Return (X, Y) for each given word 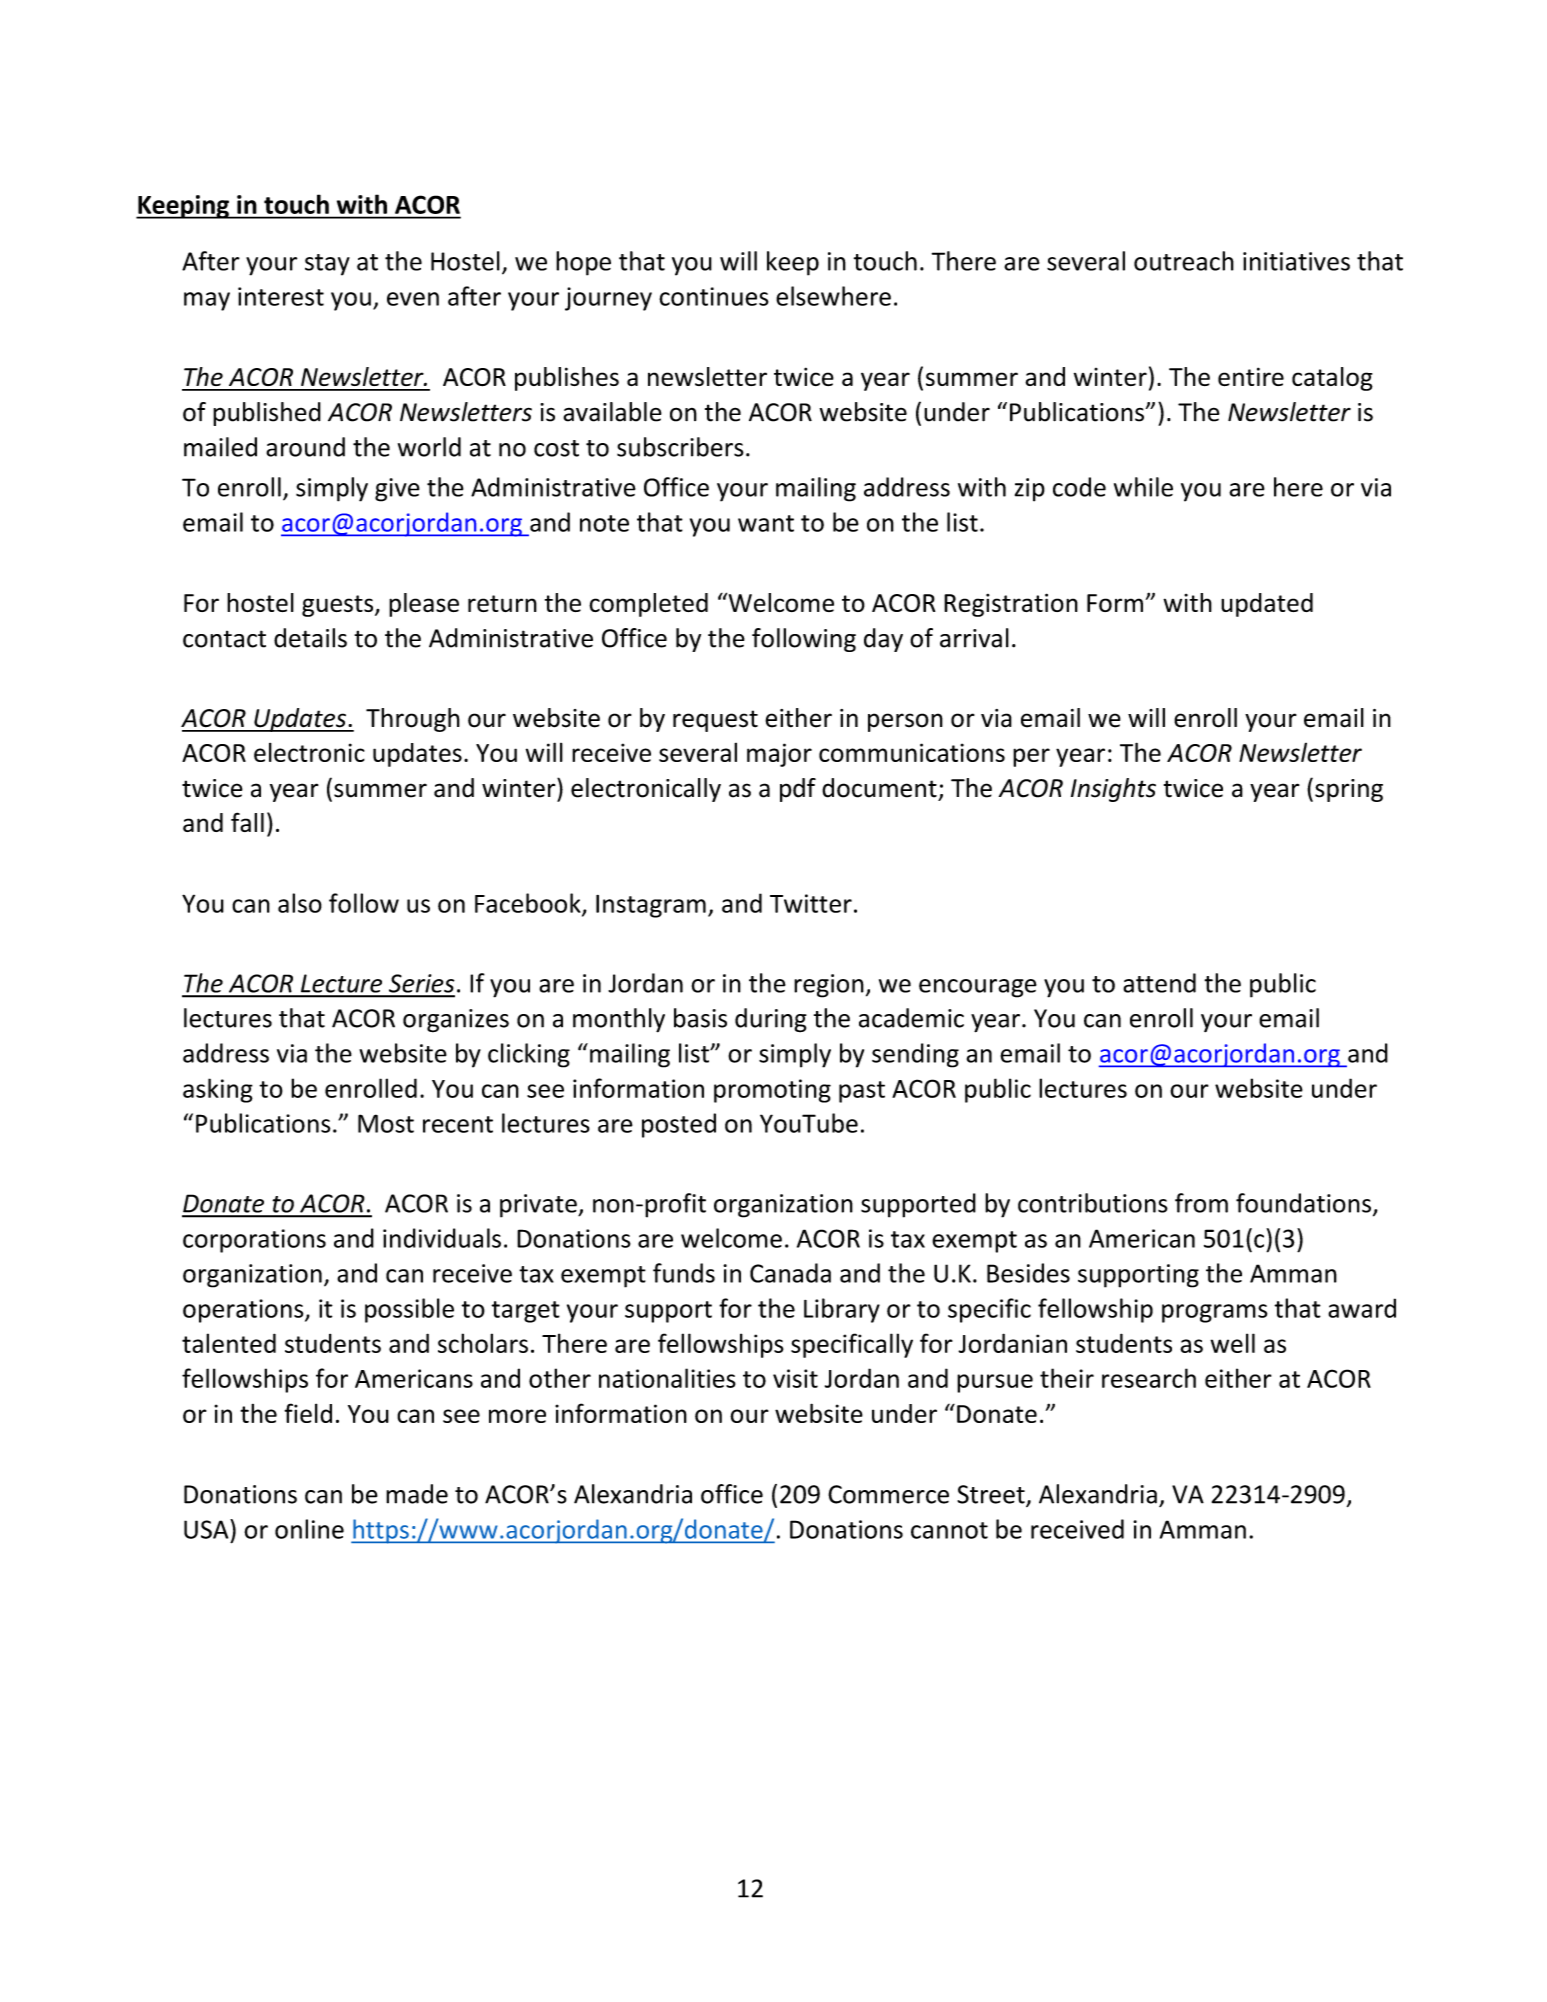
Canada (790, 1273)
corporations (254, 1241)
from (1201, 1203)
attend (1159, 983)
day (883, 640)
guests (339, 606)
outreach (1184, 261)
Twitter (811, 903)
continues (714, 296)
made (417, 1494)
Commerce (888, 1494)
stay (327, 265)
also (300, 903)
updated (1267, 605)
